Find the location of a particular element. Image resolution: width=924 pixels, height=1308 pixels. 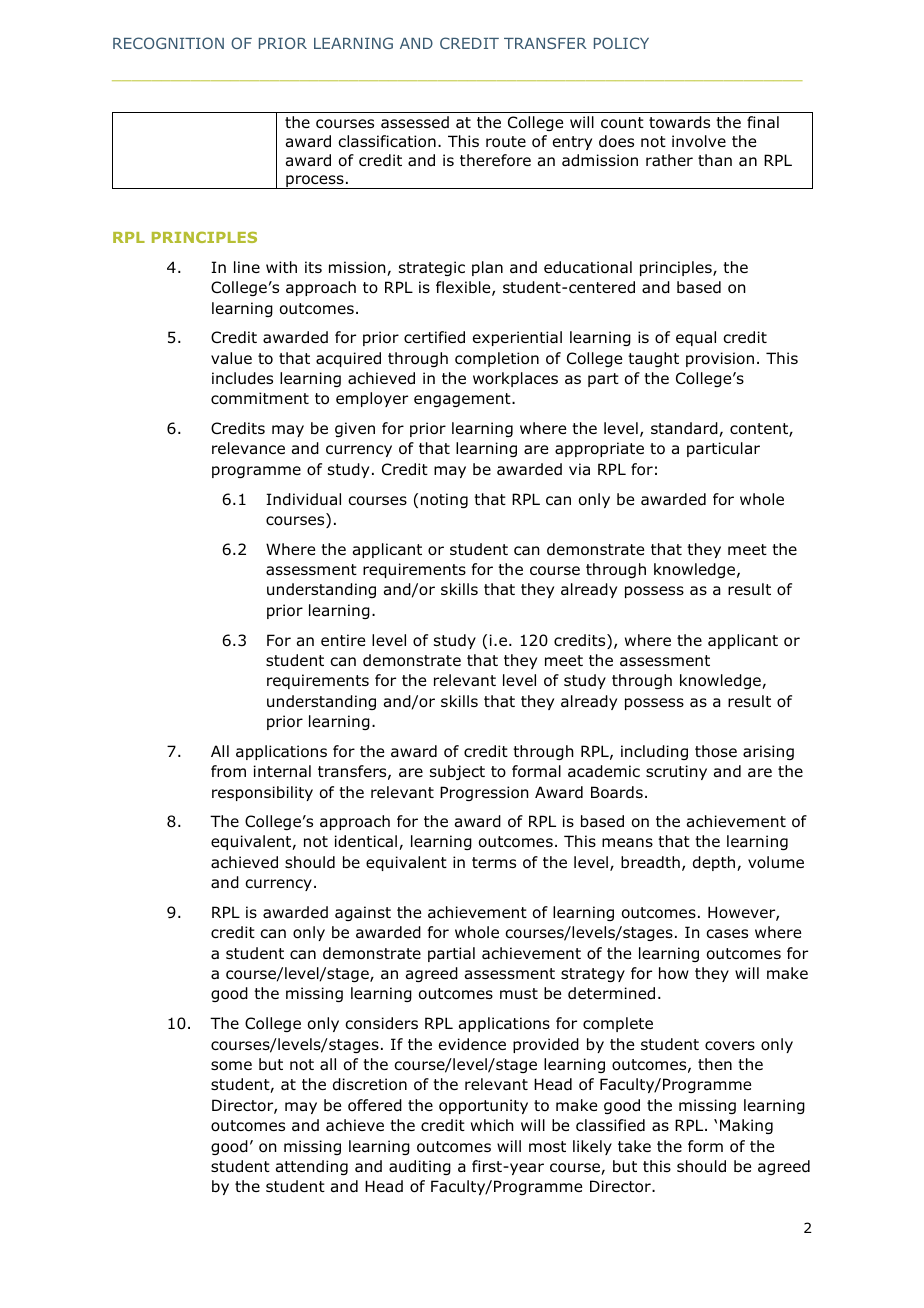

Making is located at coordinates (746, 1126).
